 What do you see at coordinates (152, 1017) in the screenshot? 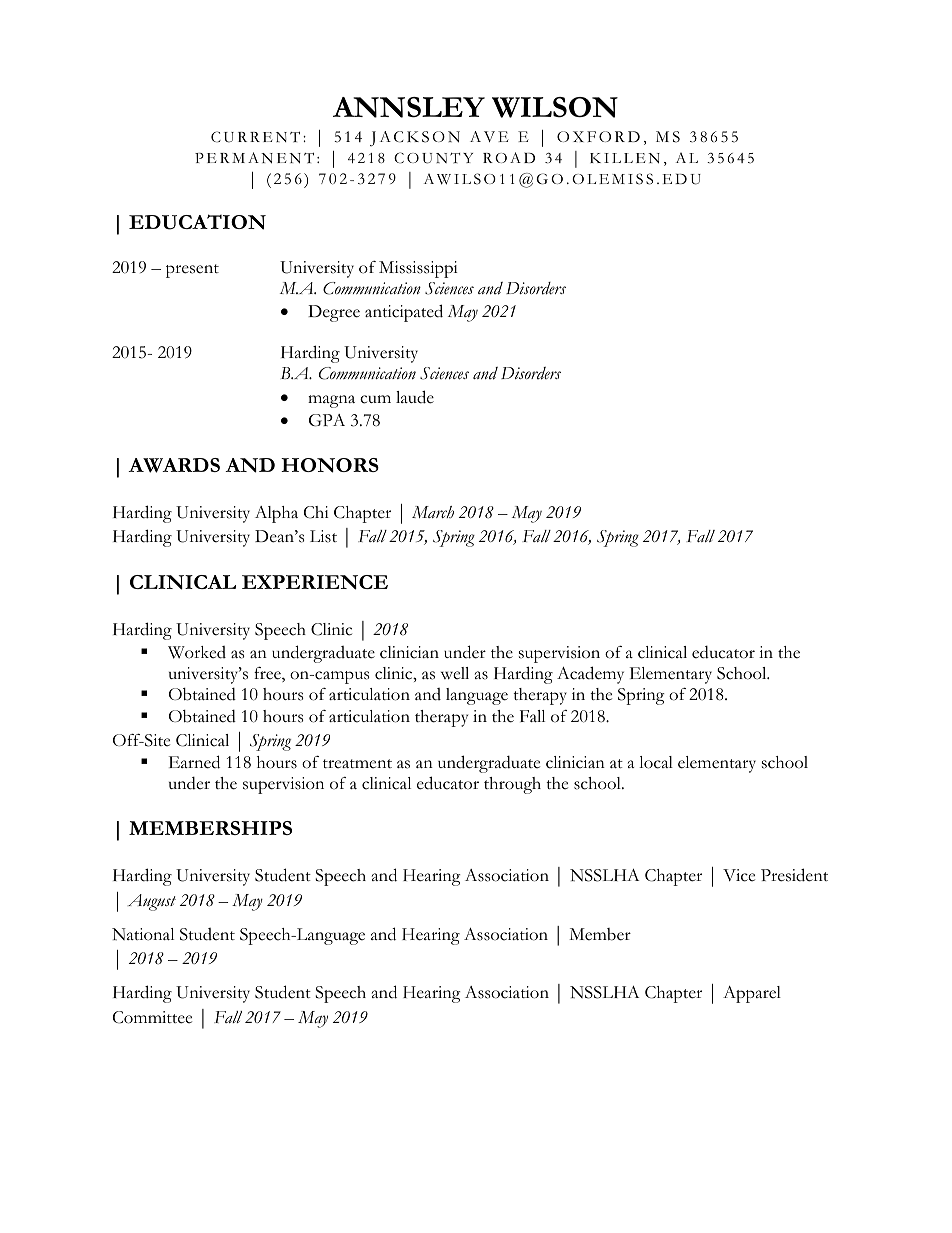
I see `Committee` at bounding box center [152, 1017].
